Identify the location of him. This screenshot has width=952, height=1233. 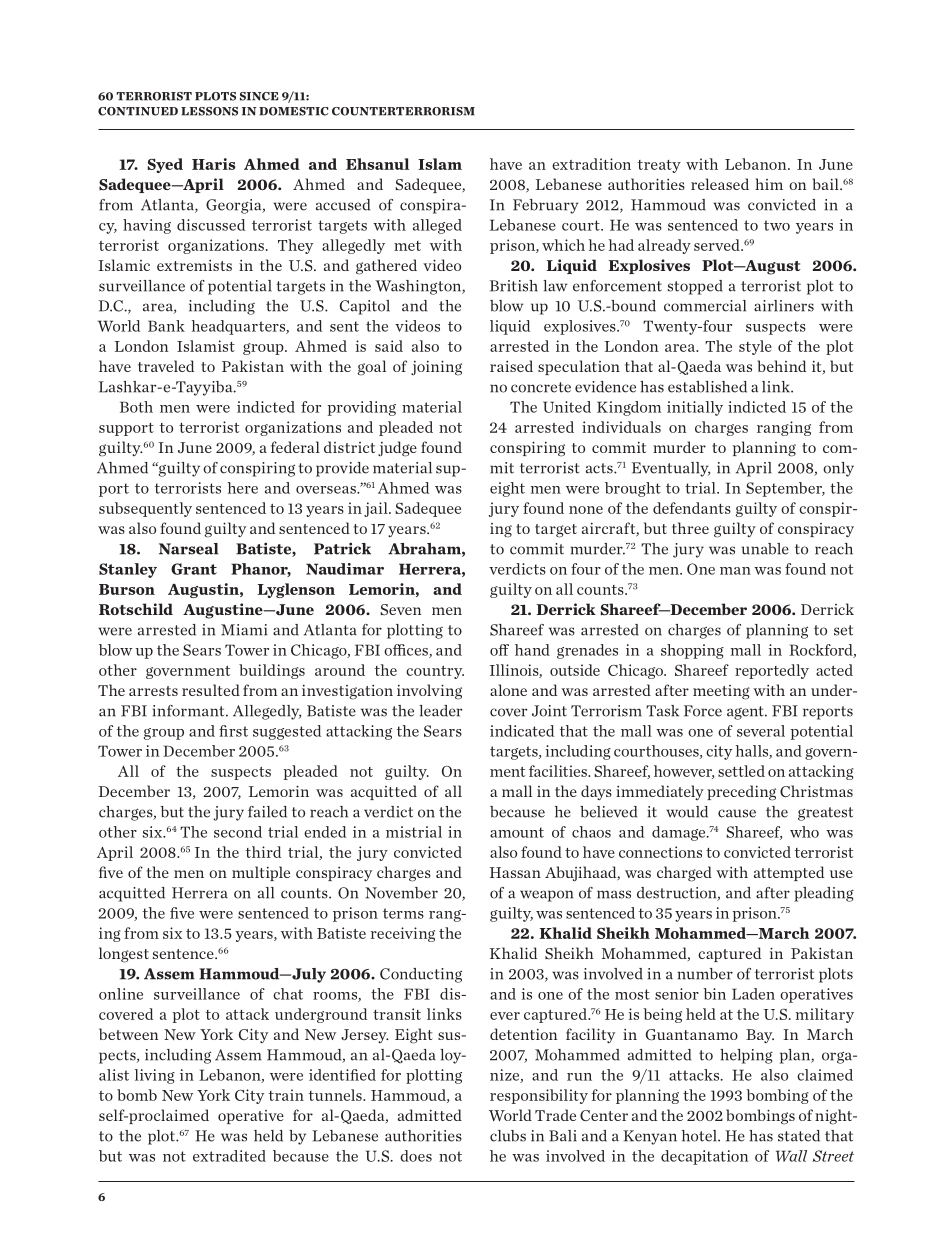
(769, 184).
